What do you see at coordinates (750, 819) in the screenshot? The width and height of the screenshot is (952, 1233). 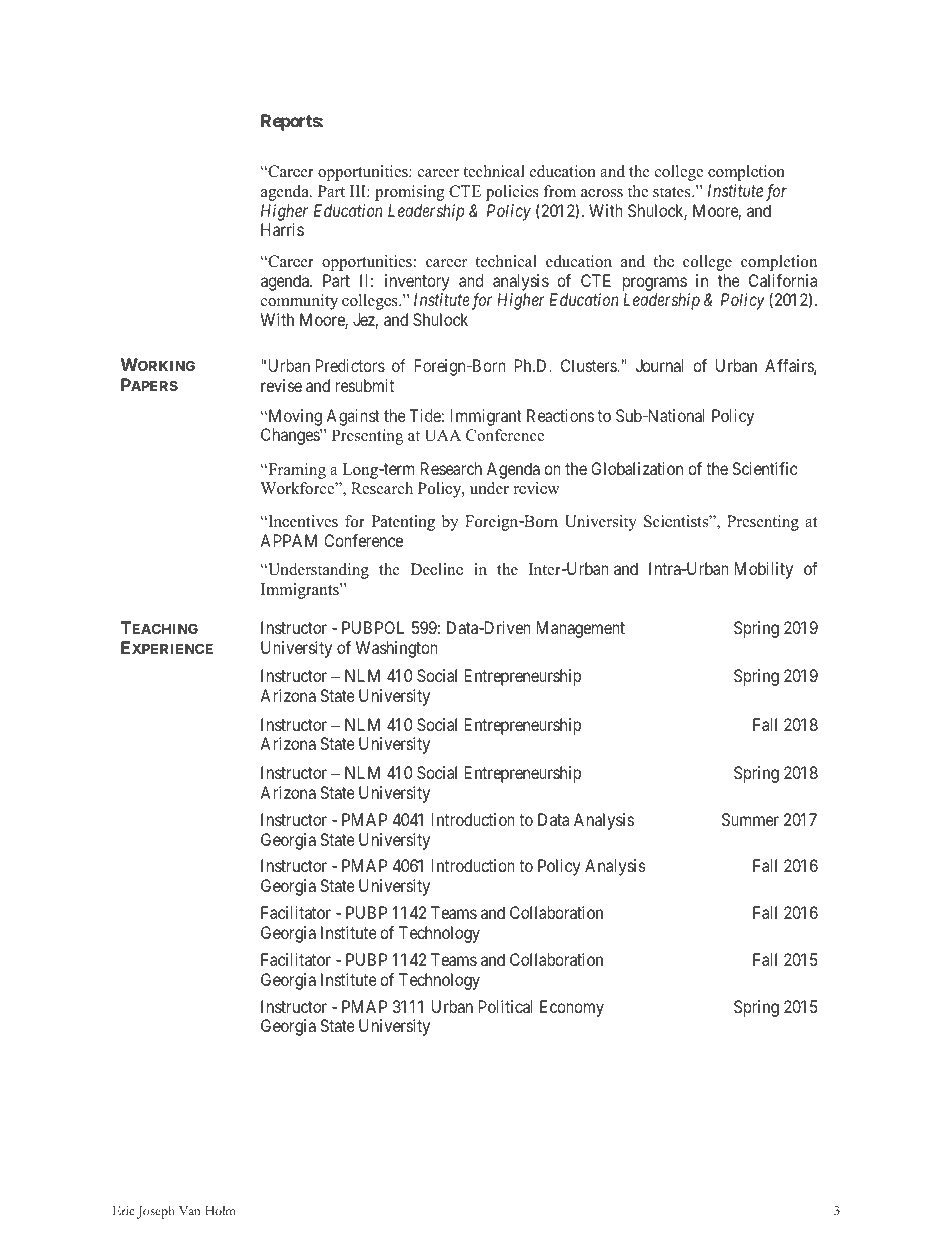 I see `Summer` at bounding box center [750, 819].
